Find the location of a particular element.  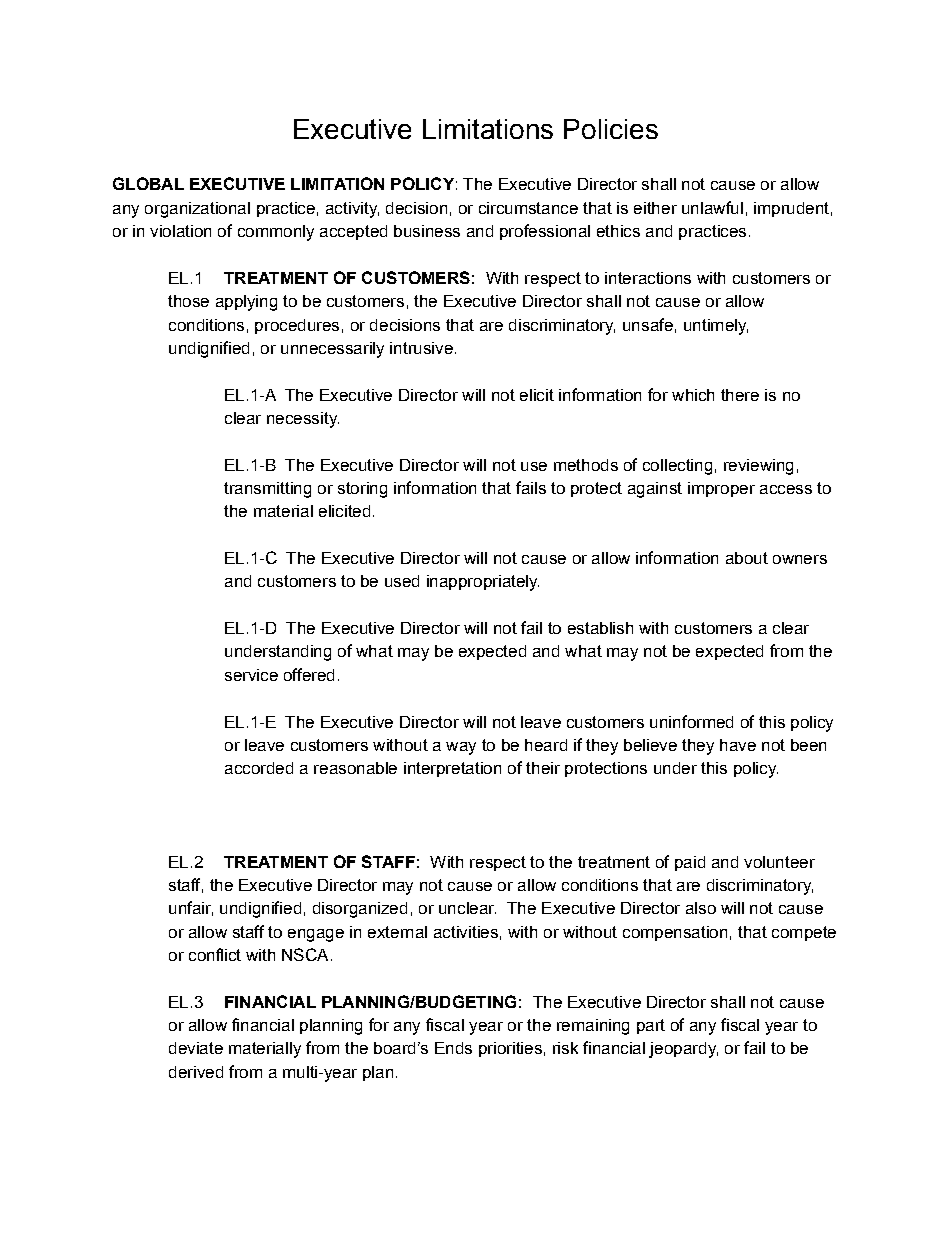

organizational is located at coordinates (197, 210).
